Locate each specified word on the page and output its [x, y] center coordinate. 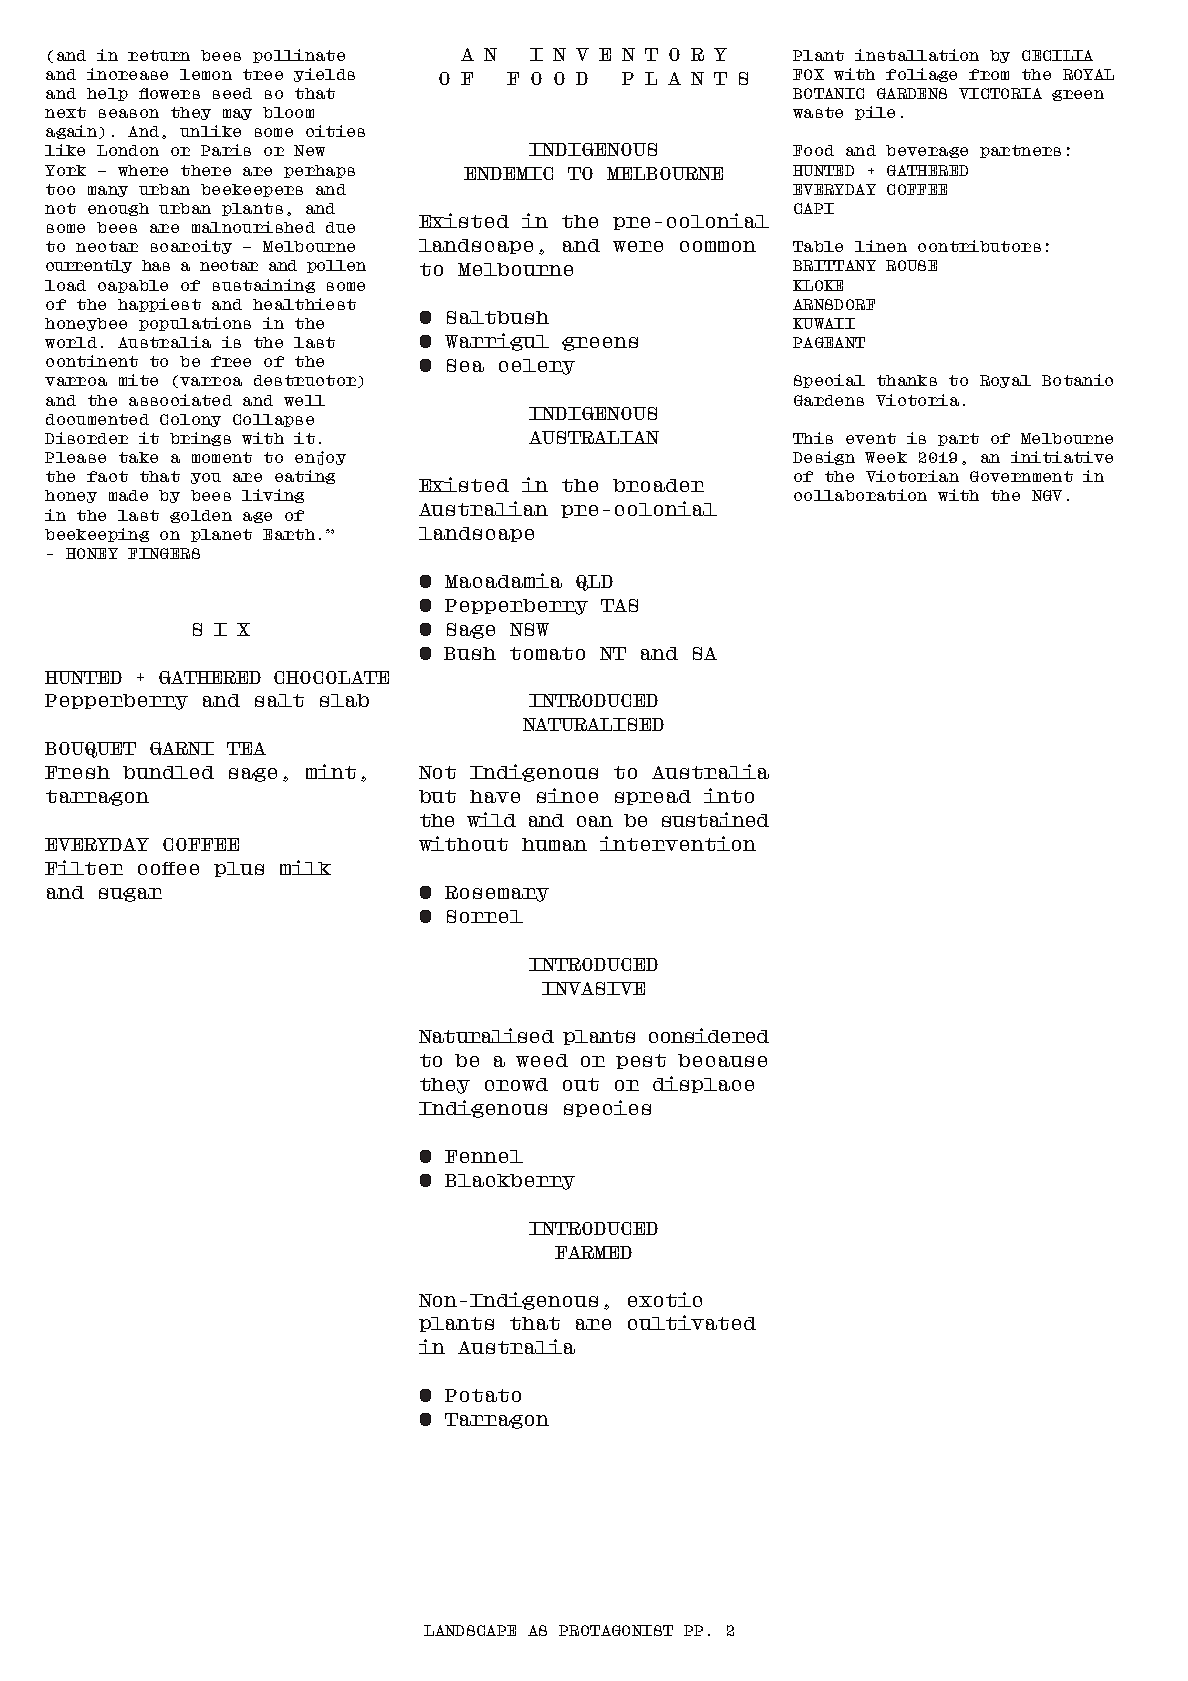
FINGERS [164, 553]
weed [542, 1060]
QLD [594, 583]
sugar [130, 895]
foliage [921, 75]
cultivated [692, 1322]
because [722, 1060]
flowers [169, 93]
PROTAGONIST [616, 1630]
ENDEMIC [508, 173]
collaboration [860, 495]
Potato [483, 1395]
